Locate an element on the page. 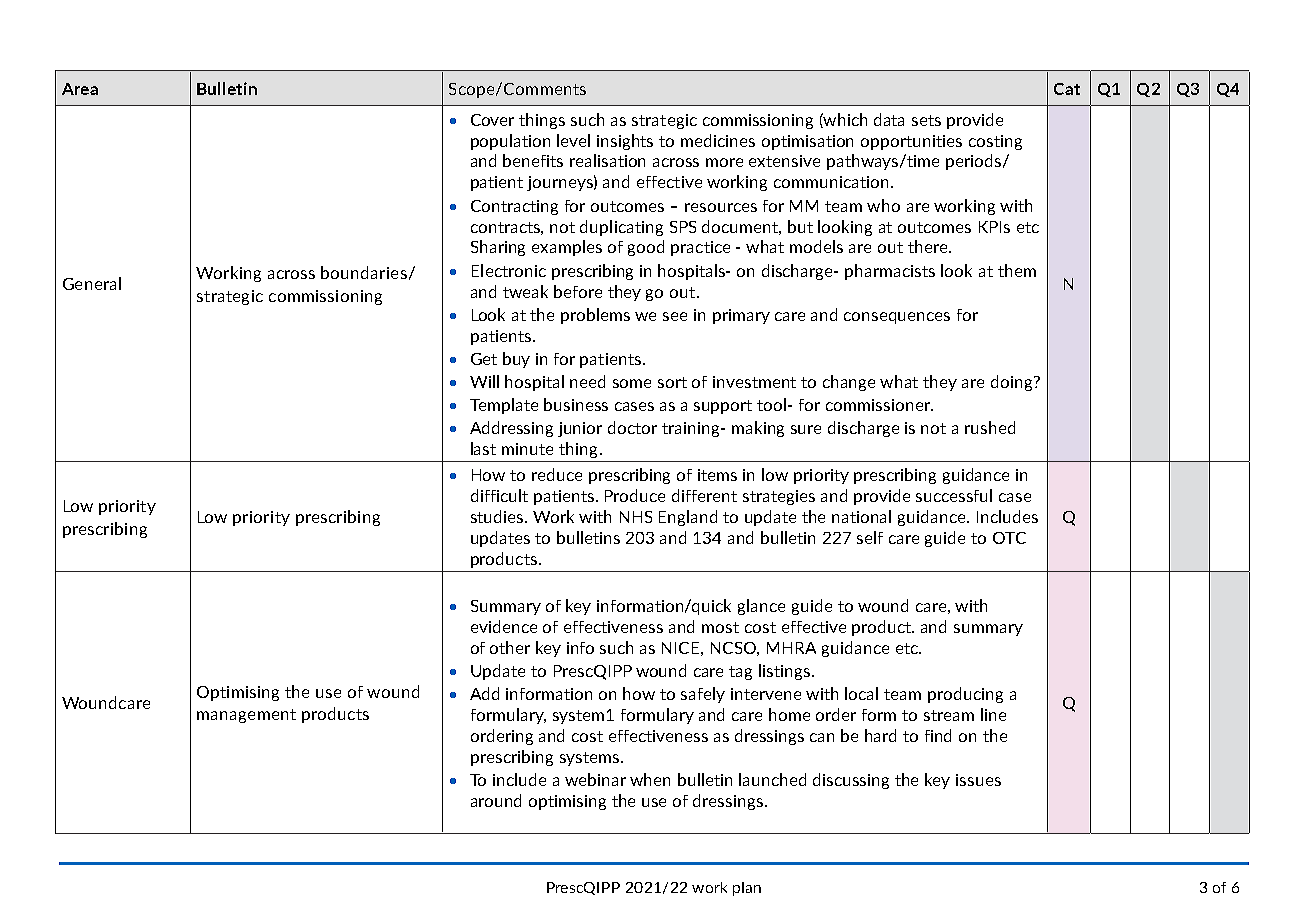  data is located at coordinates (889, 119).
